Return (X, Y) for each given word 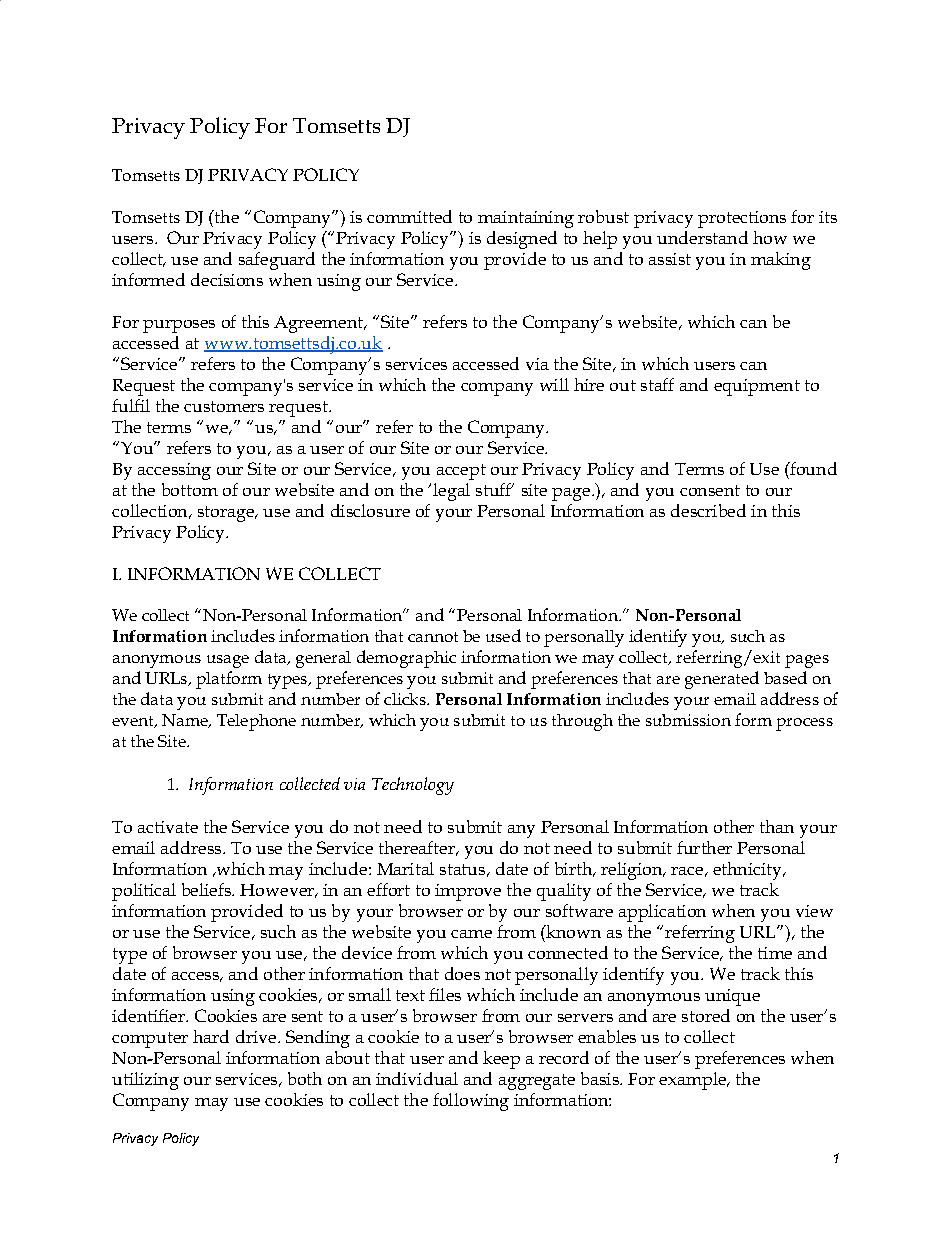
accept (461, 472)
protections (742, 219)
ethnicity (748, 871)
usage (228, 661)
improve (468, 892)
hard (211, 1036)
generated (722, 680)
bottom (190, 489)
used (503, 635)
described (708, 510)
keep (501, 1060)
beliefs (207, 889)
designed (522, 240)
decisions (227, 279)
